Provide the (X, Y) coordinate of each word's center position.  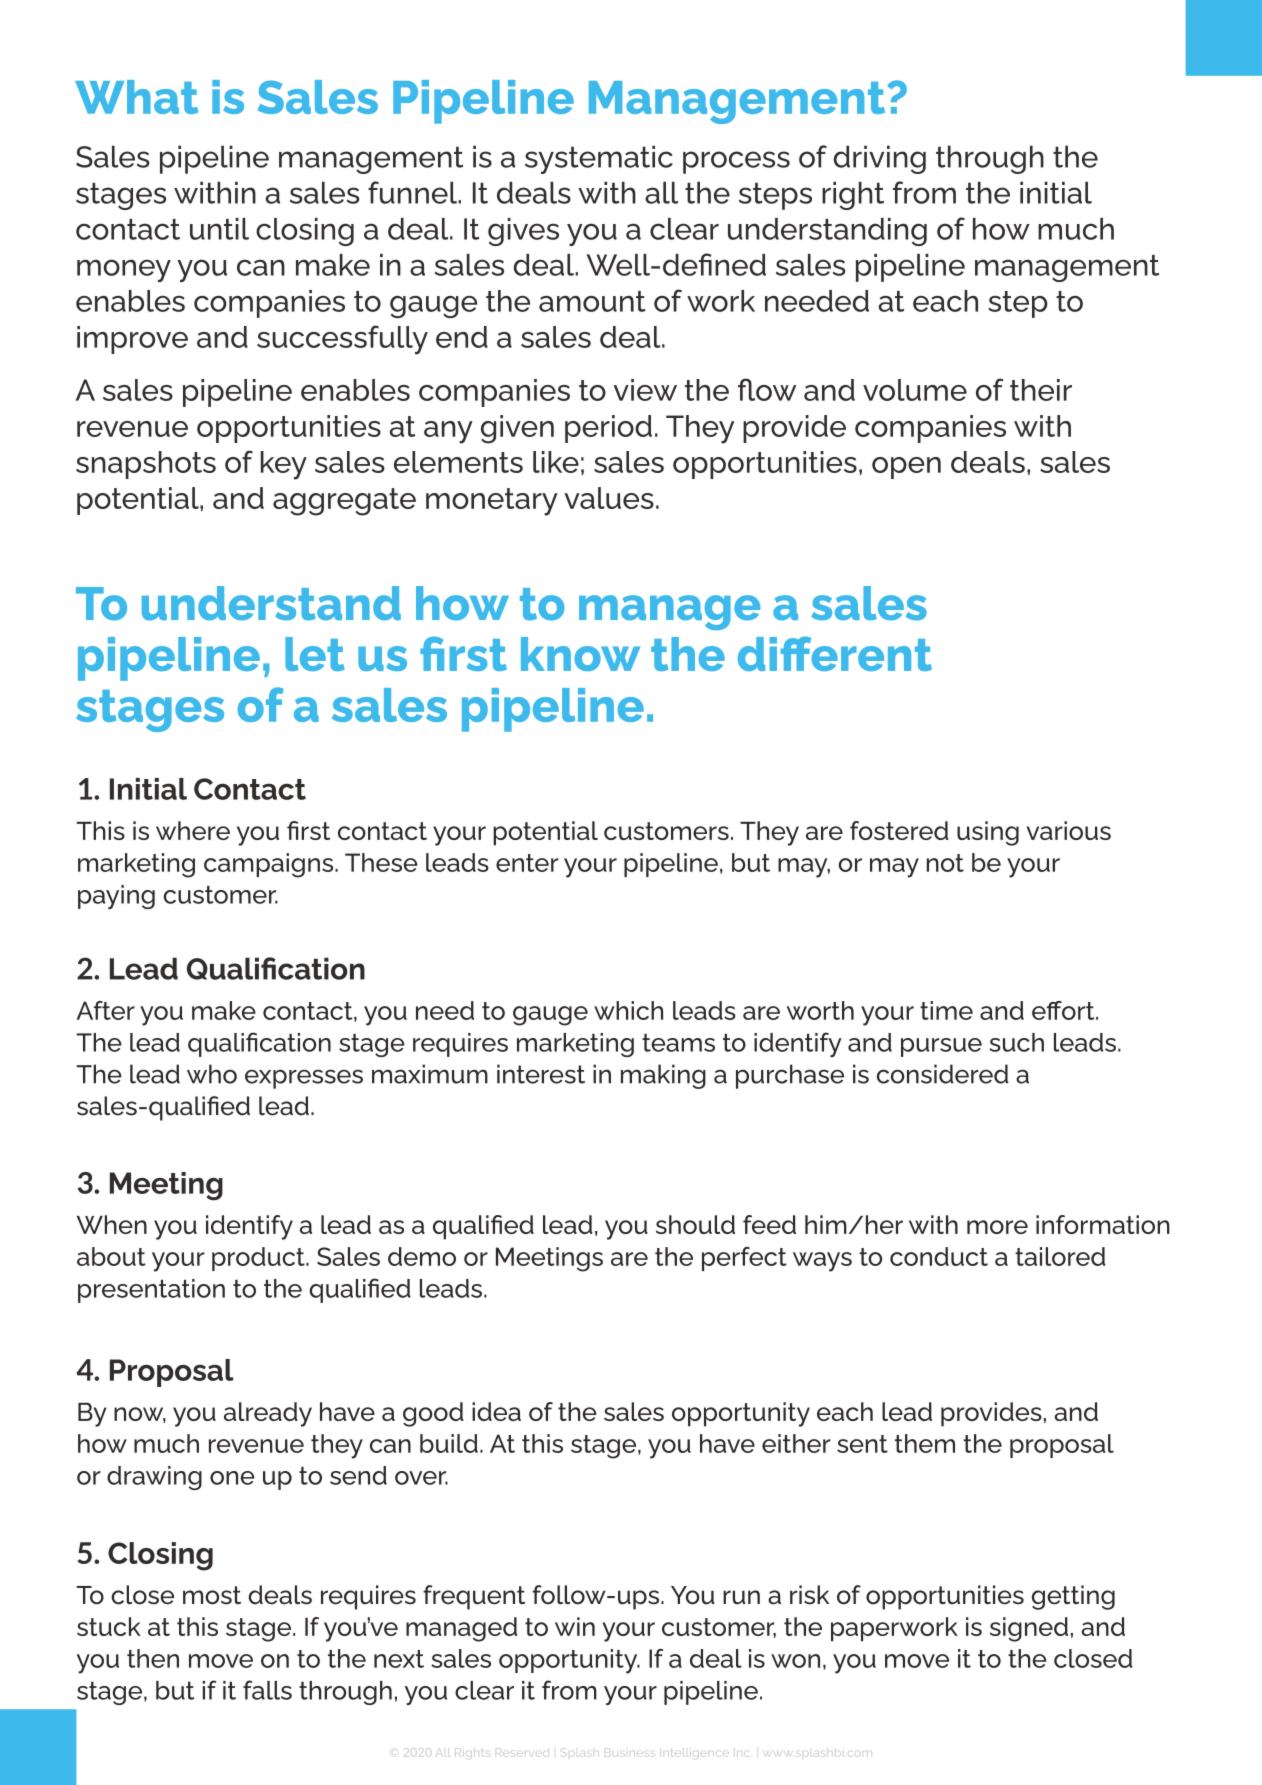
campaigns (270, 865)
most (212, 1595)
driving (880, 159)
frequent (474, 1597)
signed (1029, 1629)
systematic (599, 159)
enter (527, 863)
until (219, 229)
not (945, 863)
